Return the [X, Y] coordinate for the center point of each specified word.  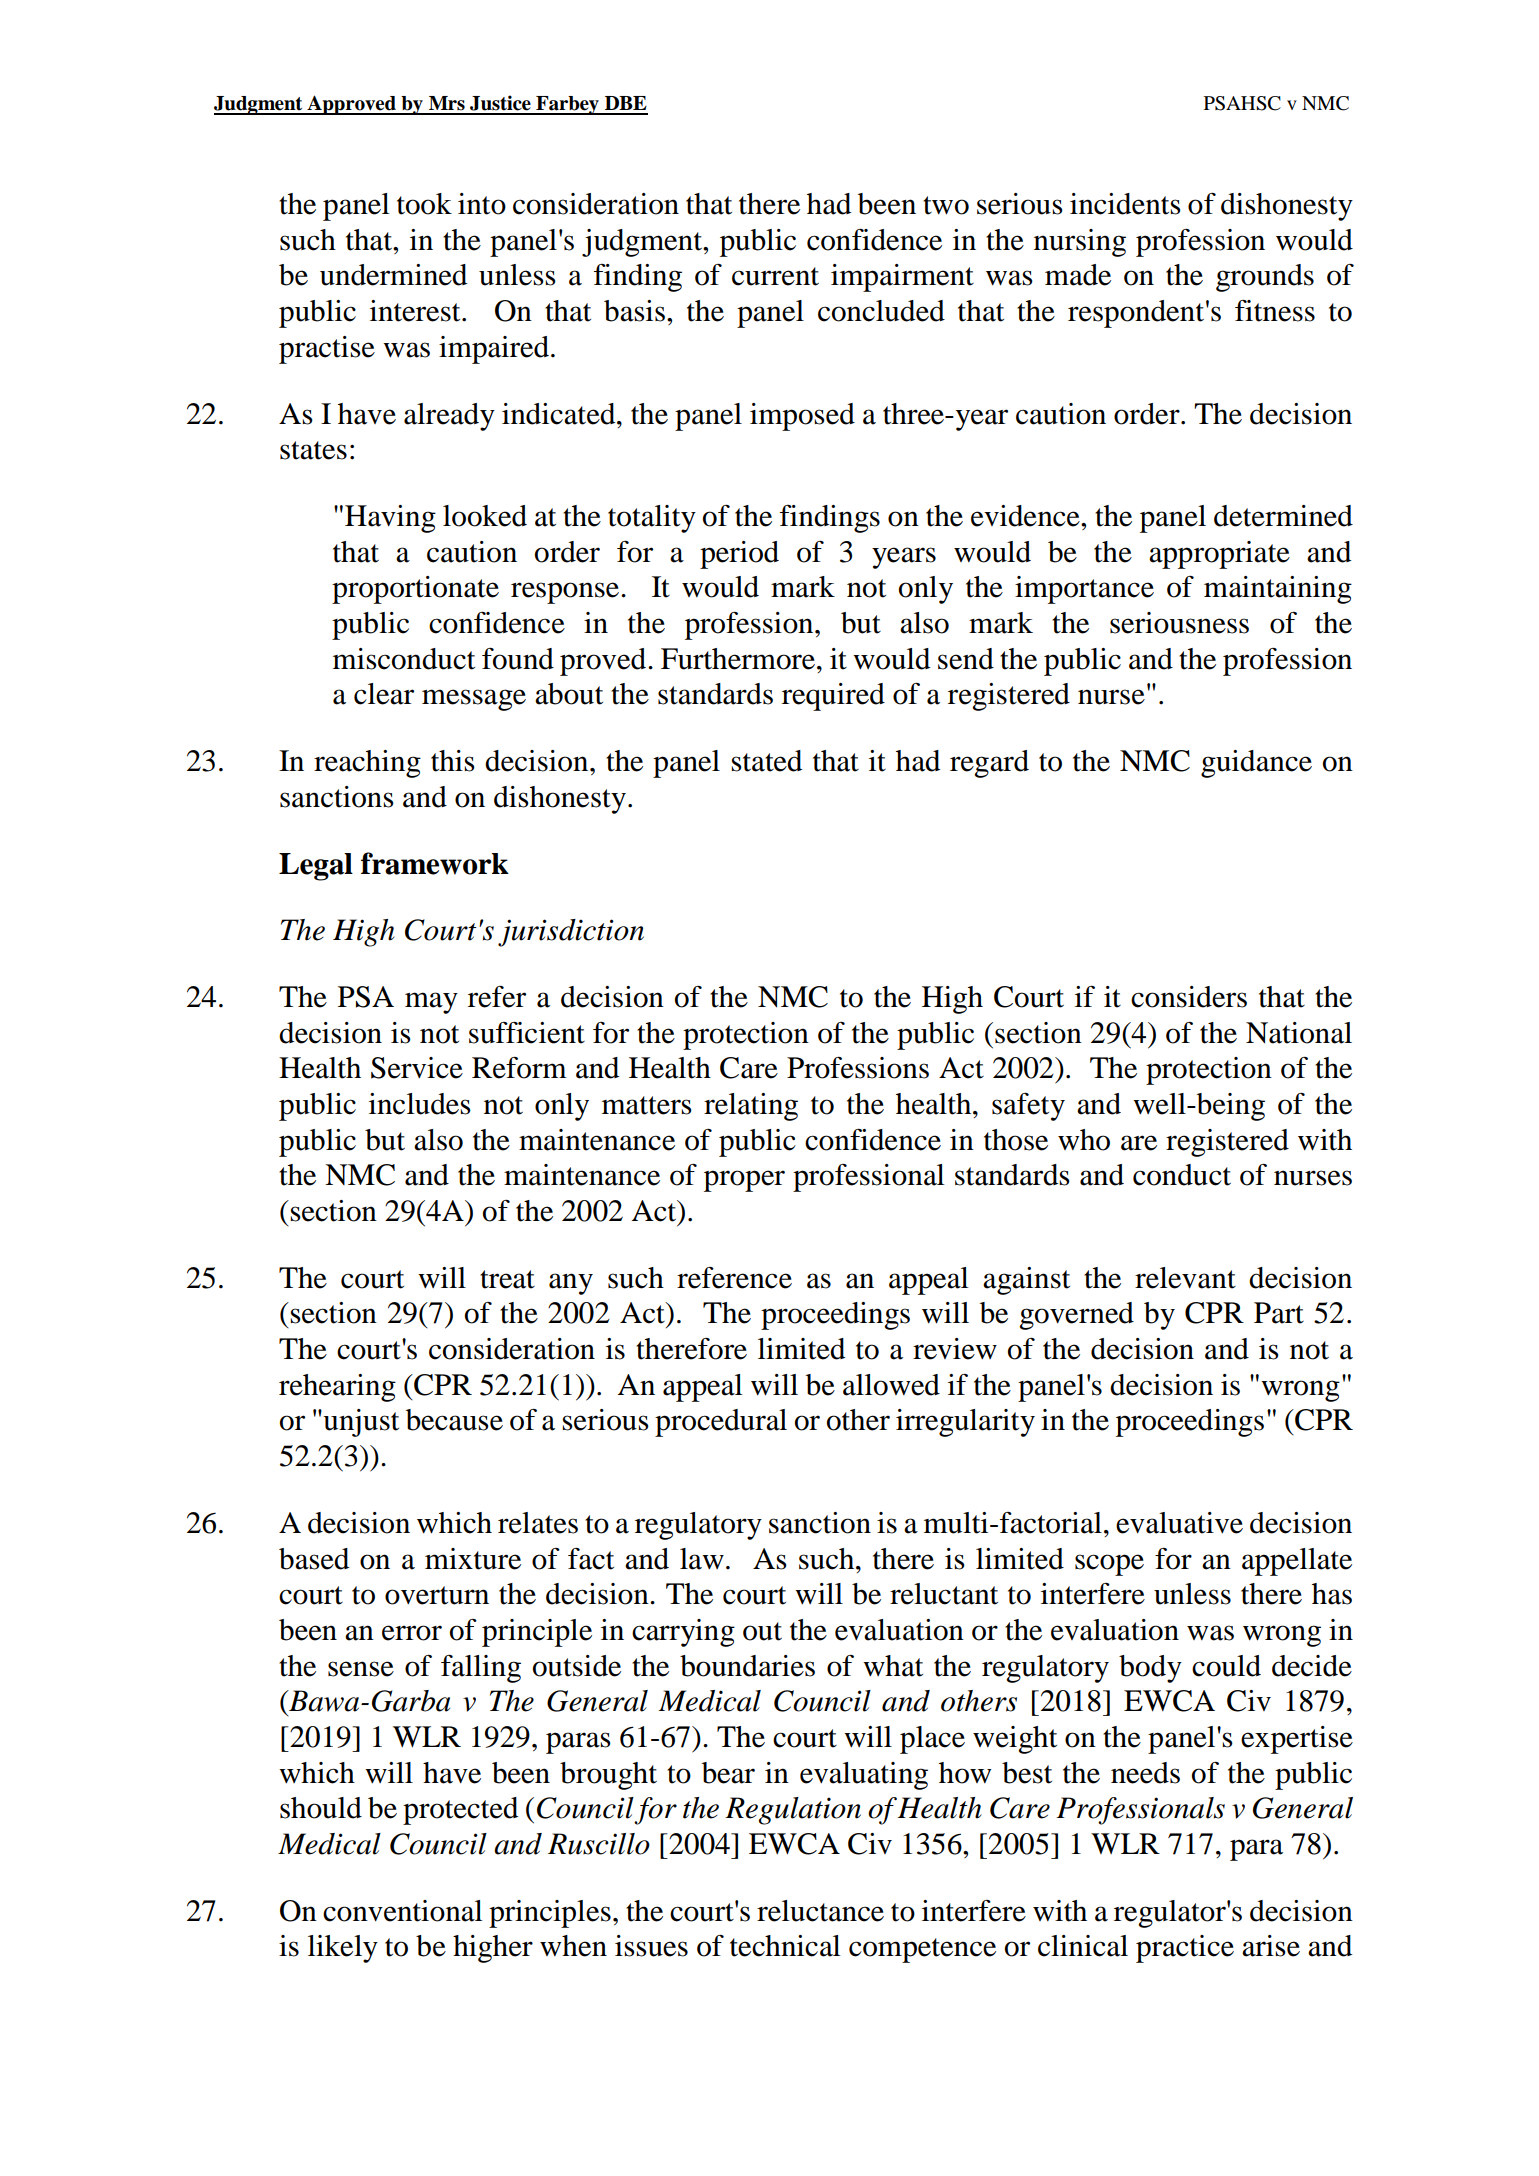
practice [1185, 1949]
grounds [1265, 278]
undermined [393, 275]
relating [751, 1107]
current [775, 276]
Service [417, 1068]
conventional [402, 1911]
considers [1189, 997]
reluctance [820, 1911]
